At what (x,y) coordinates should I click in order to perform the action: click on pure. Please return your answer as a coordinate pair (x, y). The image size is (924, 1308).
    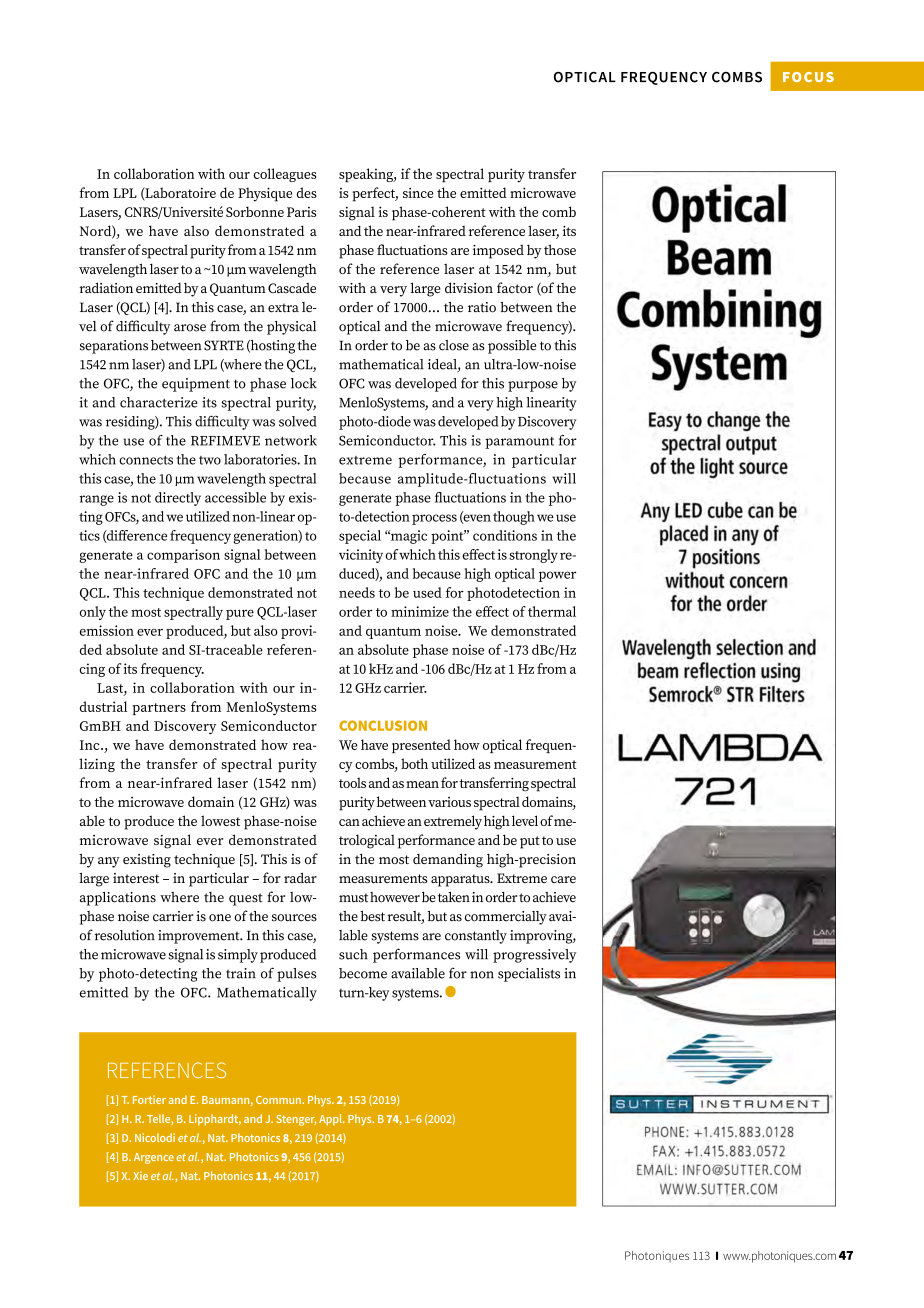
    Looking at the image, I should click on (240, 614).
